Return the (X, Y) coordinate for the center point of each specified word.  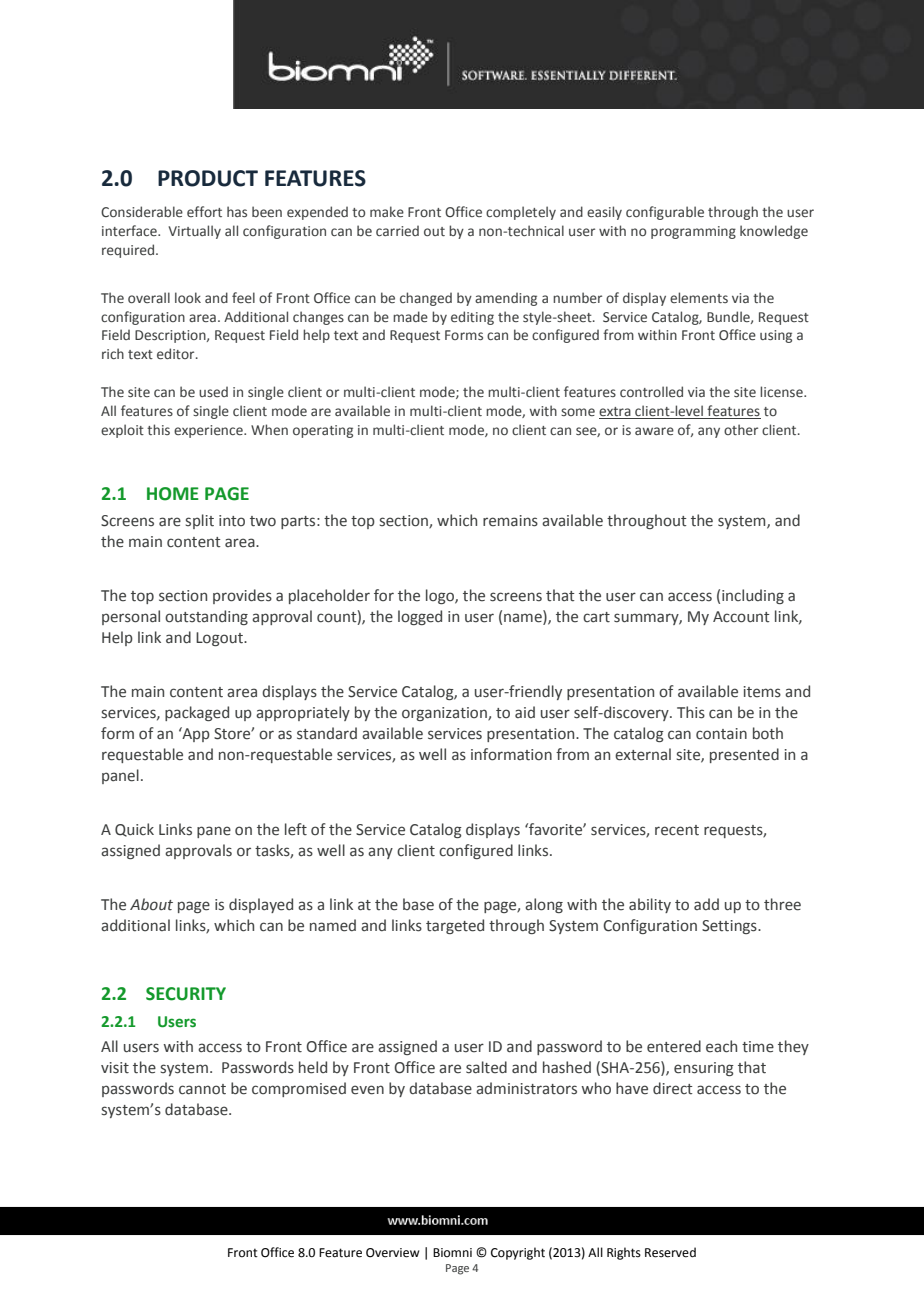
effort (204, 211)
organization (445, 714)
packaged (197, 713)
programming (693, 232)
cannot (202, 1089)
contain (721, 734)
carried (397, 230)
